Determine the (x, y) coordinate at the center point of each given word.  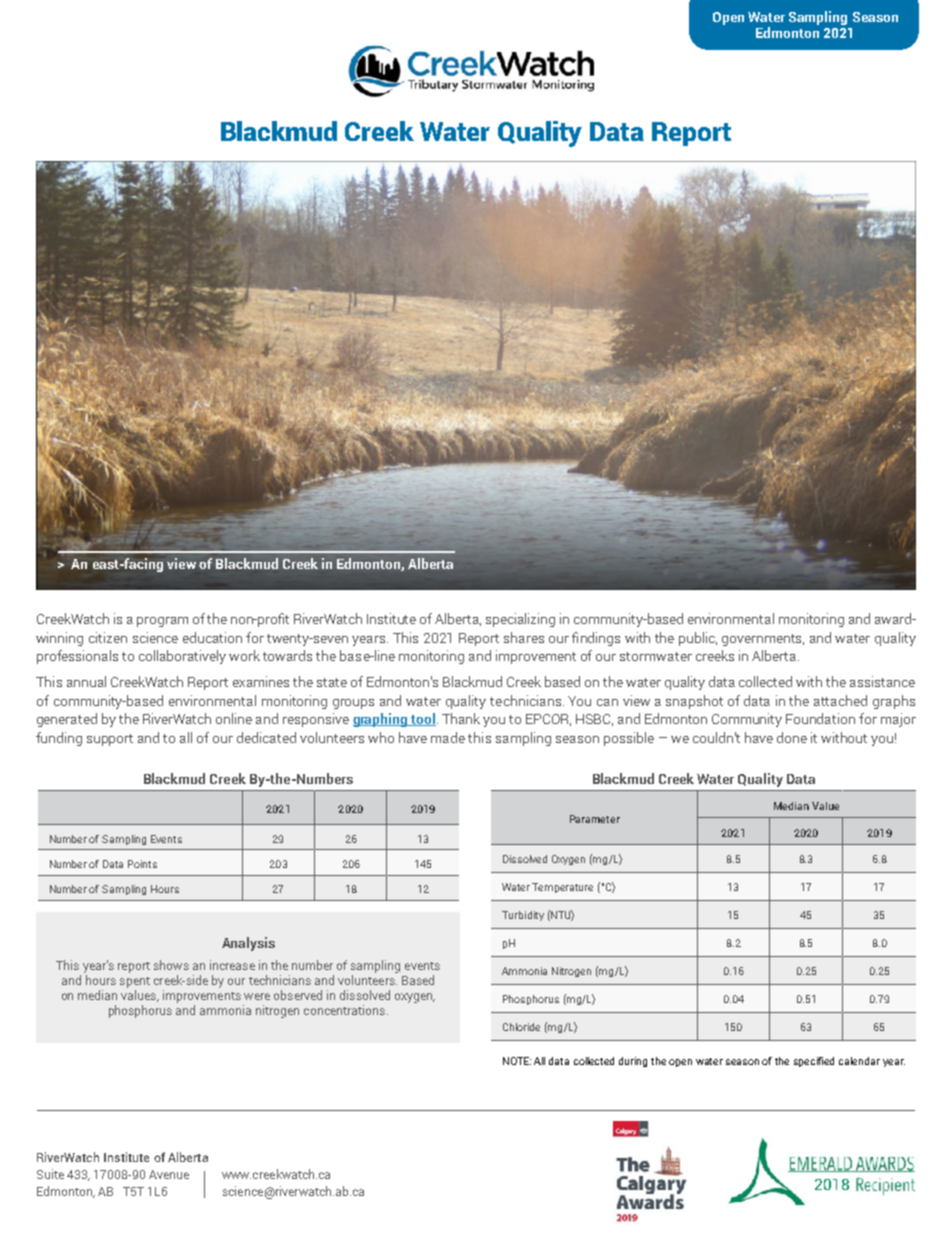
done (792, 737)
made (448, 737)
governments (763, 640)
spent (135, 982)
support (110, 740)
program (162, 622)
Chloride (521, 1027)
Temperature (562, 888)
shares (524, 637)
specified (814, 1062)
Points (142, 864)
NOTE (517, 1061)
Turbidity (523, 916)
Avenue (169, 1174)
